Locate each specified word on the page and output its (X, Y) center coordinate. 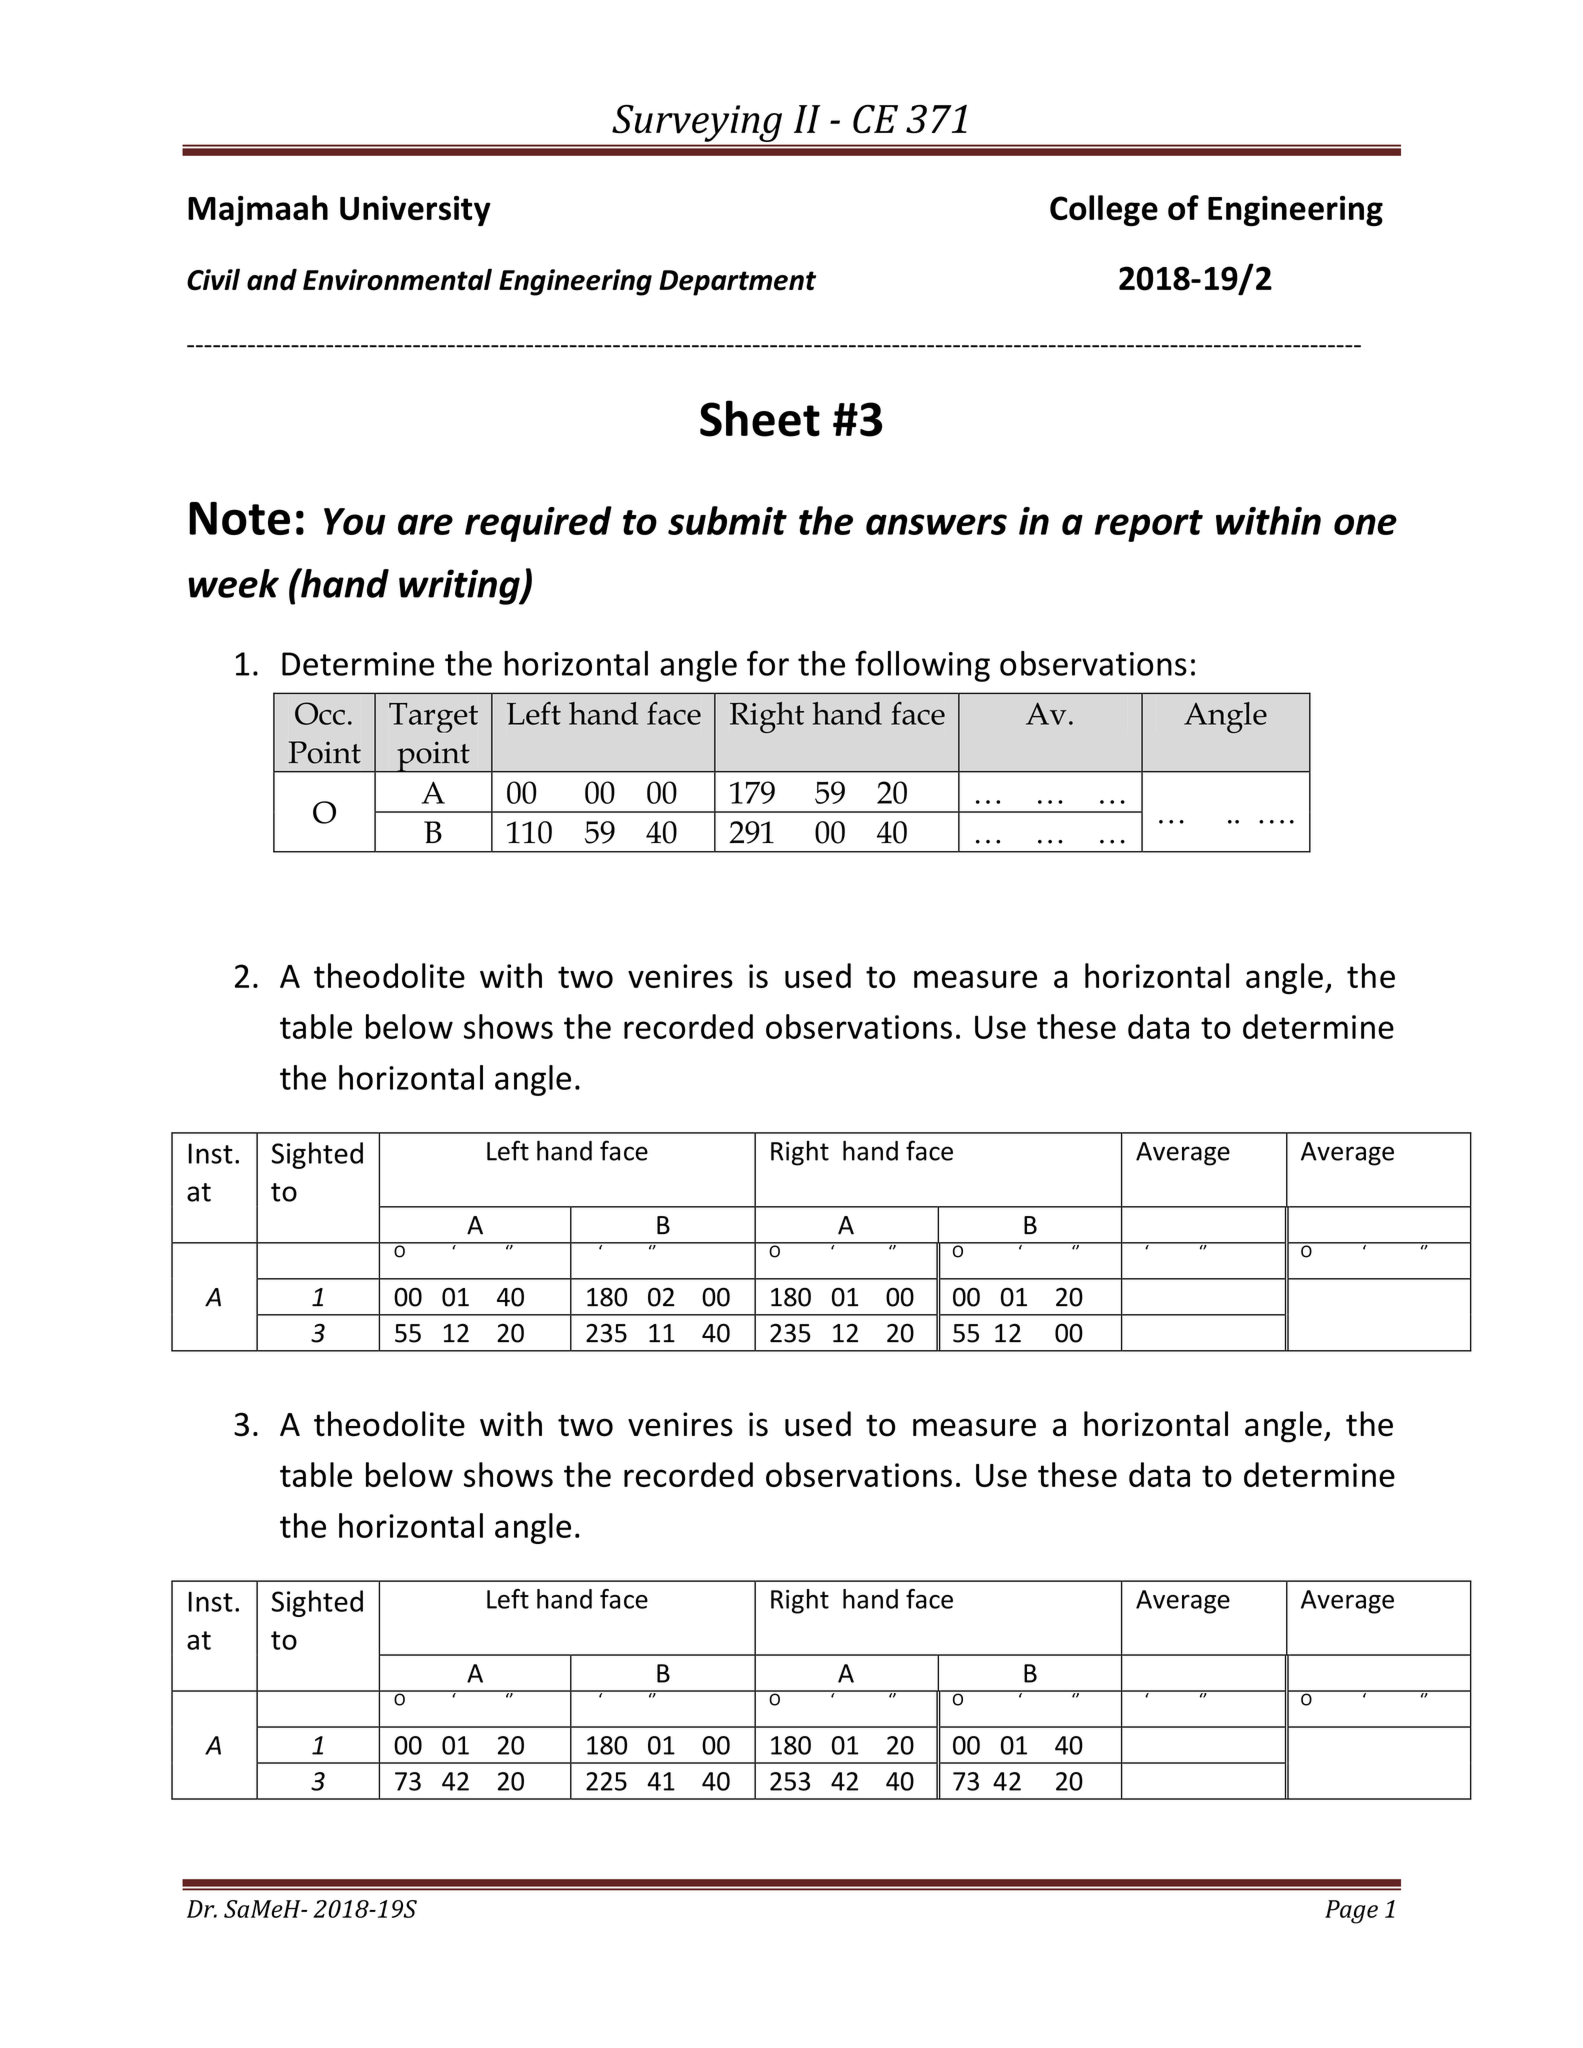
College (1104, 211)
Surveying (697, 123)
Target (433, 718)
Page (1351, 1912)
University (415, 211)
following (922, 666)
